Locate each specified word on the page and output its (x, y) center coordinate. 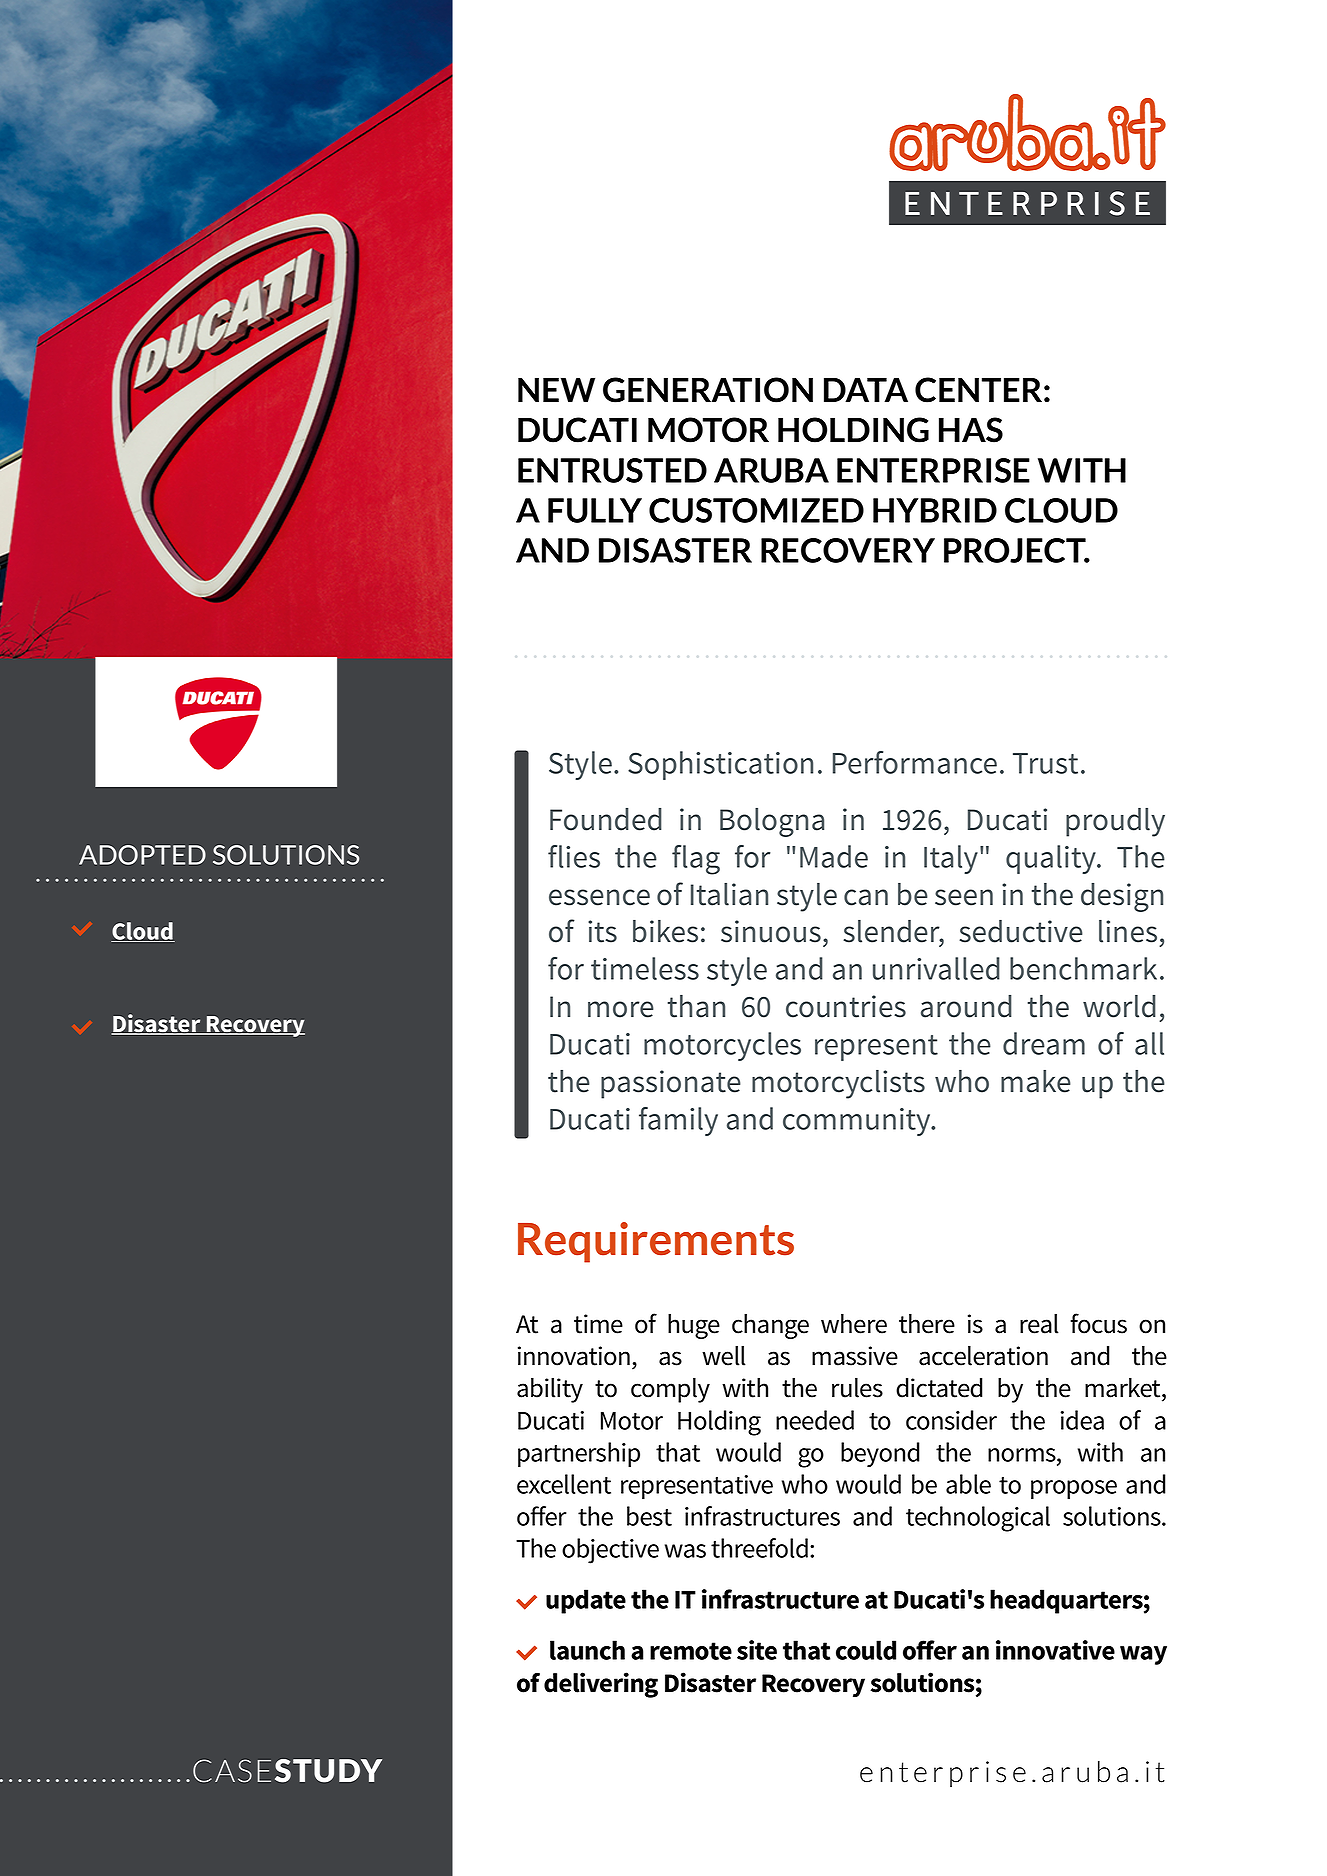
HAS (971, 430)
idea (1082, 1420)
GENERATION (708, 390)
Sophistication (720, 765)
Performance (915, 762)
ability (550, 1390)
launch (587, 1650)
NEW (556, 389)
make (1036, 1081)
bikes (665, 931)
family (678, 1121)
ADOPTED (142, 855)
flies (574, 856)
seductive (1021, 931)
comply (670, 1390)
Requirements (656, 1242)
